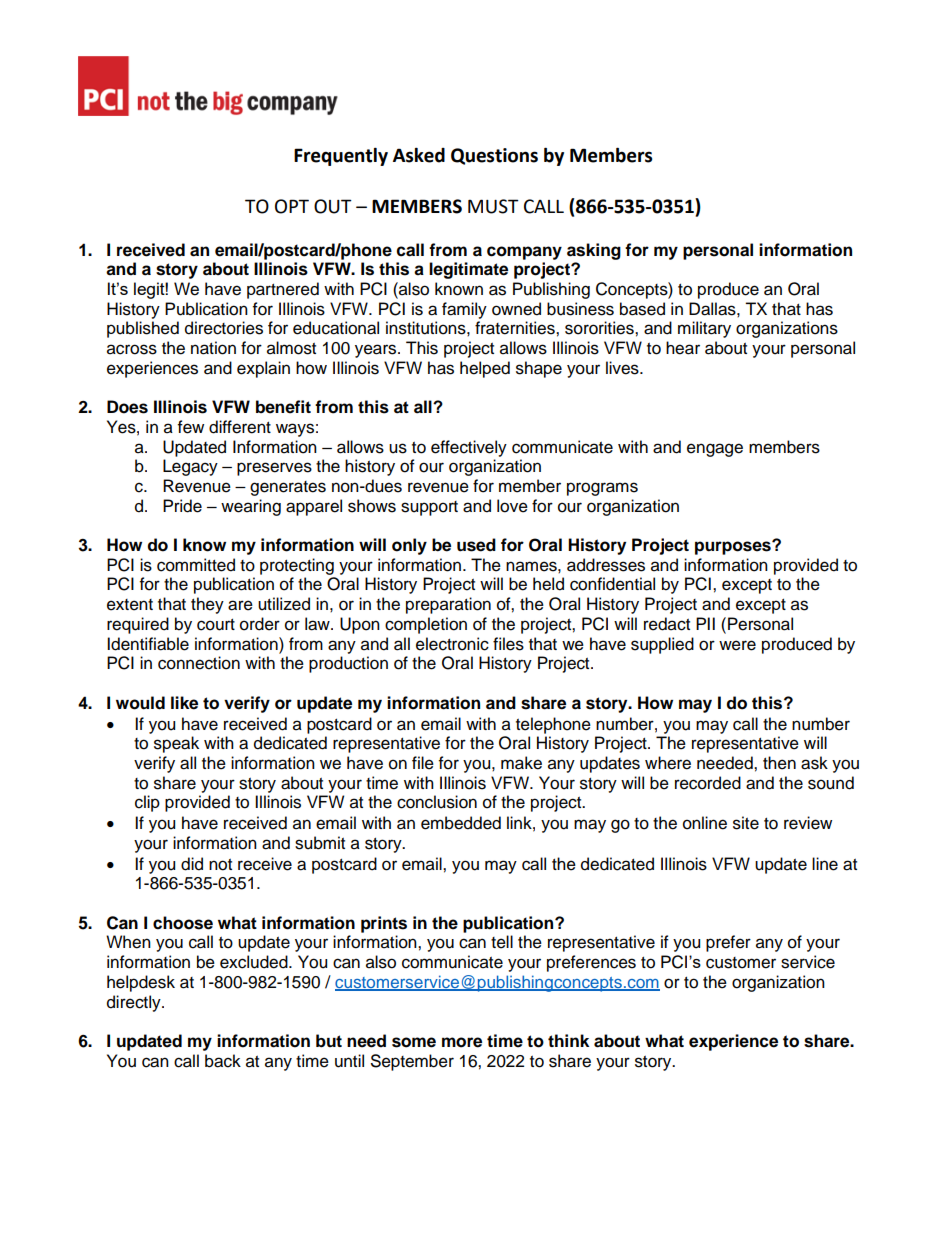  Describe the element at coordinates (448, 605) in the page. I see `preparation` at that location.
